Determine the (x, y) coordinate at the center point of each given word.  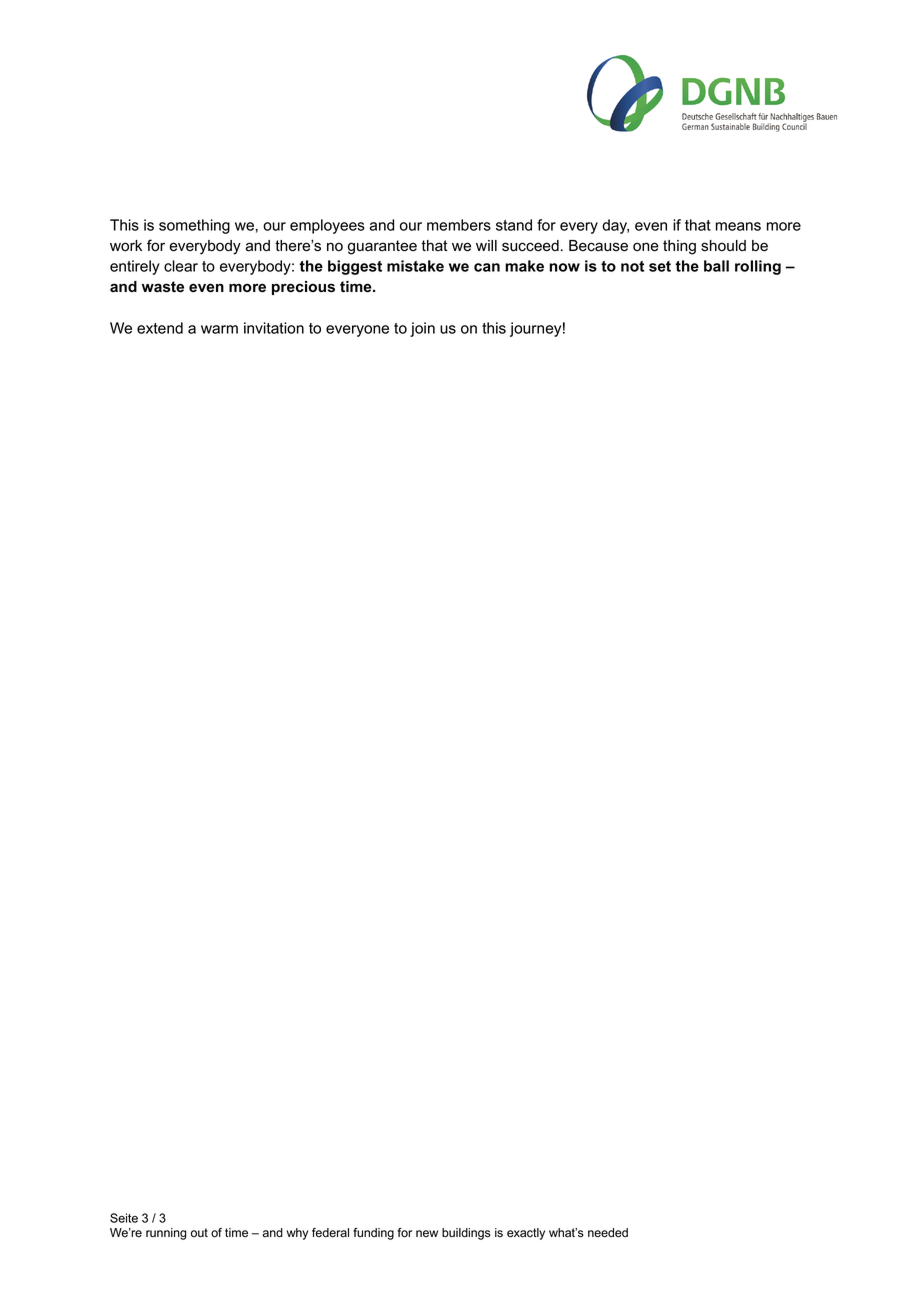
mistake (415, 266)
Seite (124, 1218)
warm (219, 329)
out (199, 1233)
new (427, 1233)
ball (716, 266)
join (422, 329)
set (660, 266)
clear (181, 266)
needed (608, 1233)
